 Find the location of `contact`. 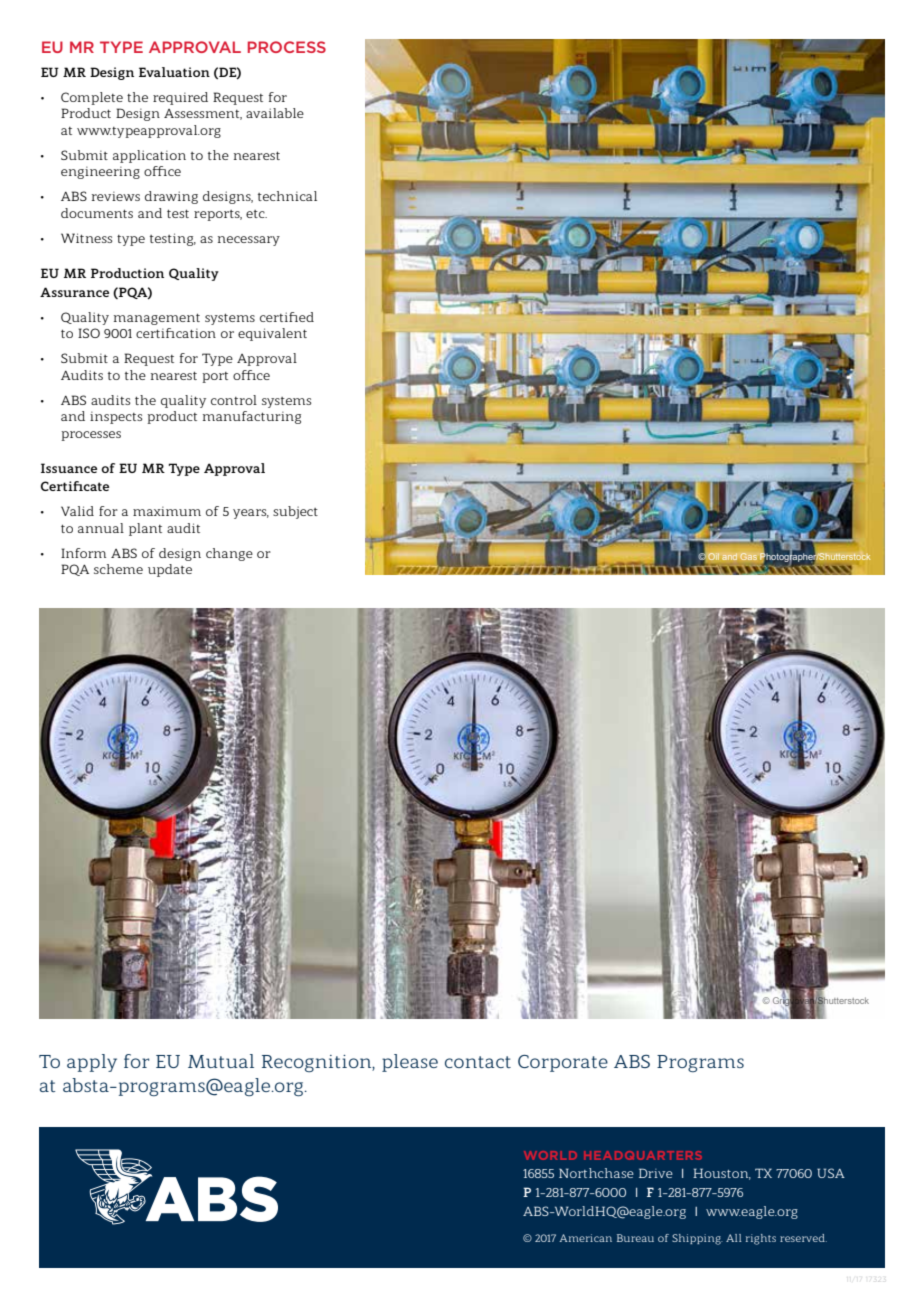

contact is located at coordinates (478, 1062).
